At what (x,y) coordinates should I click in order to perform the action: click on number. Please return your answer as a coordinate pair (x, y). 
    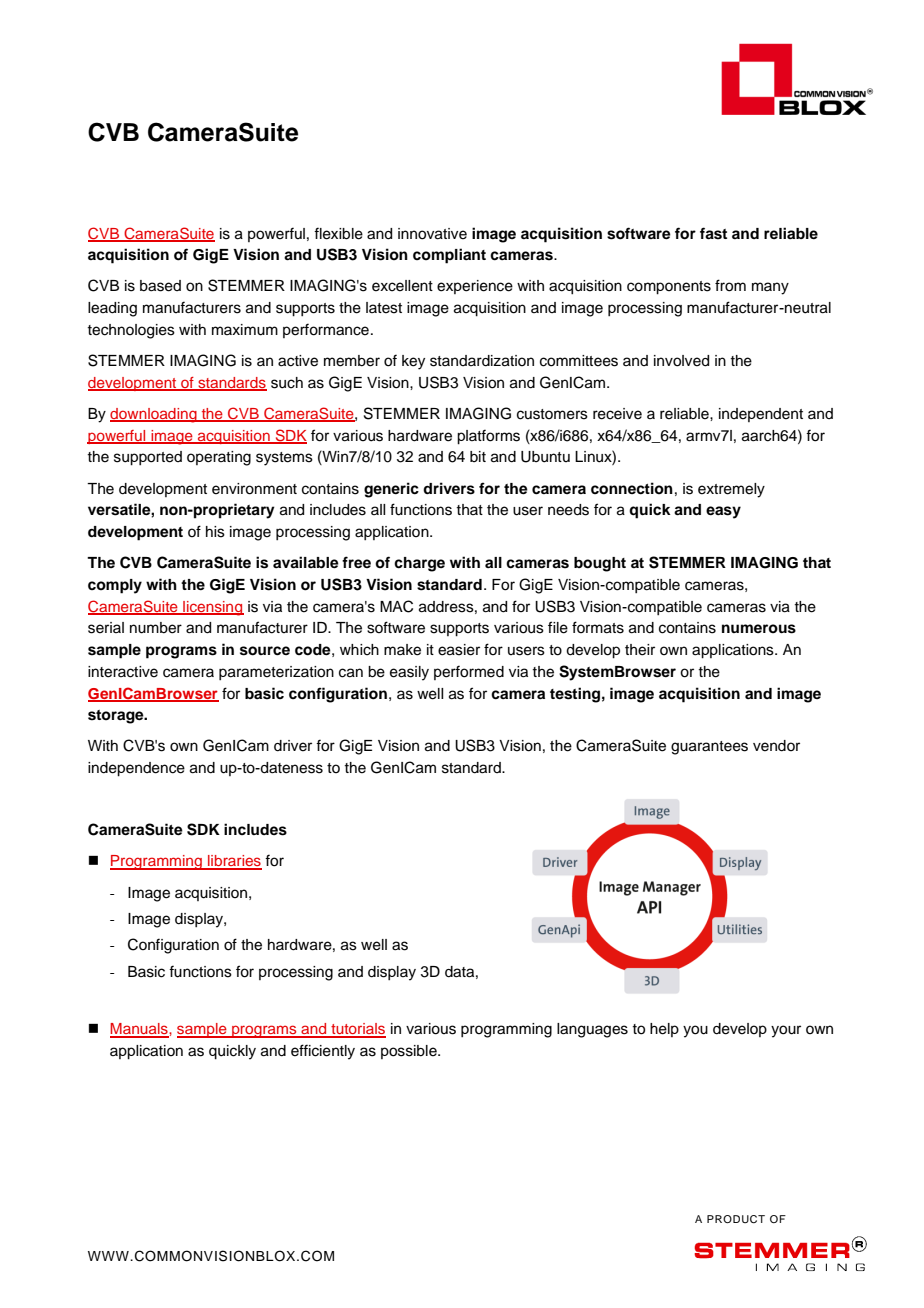
    Looking at the image, I should click on (156, 628).
